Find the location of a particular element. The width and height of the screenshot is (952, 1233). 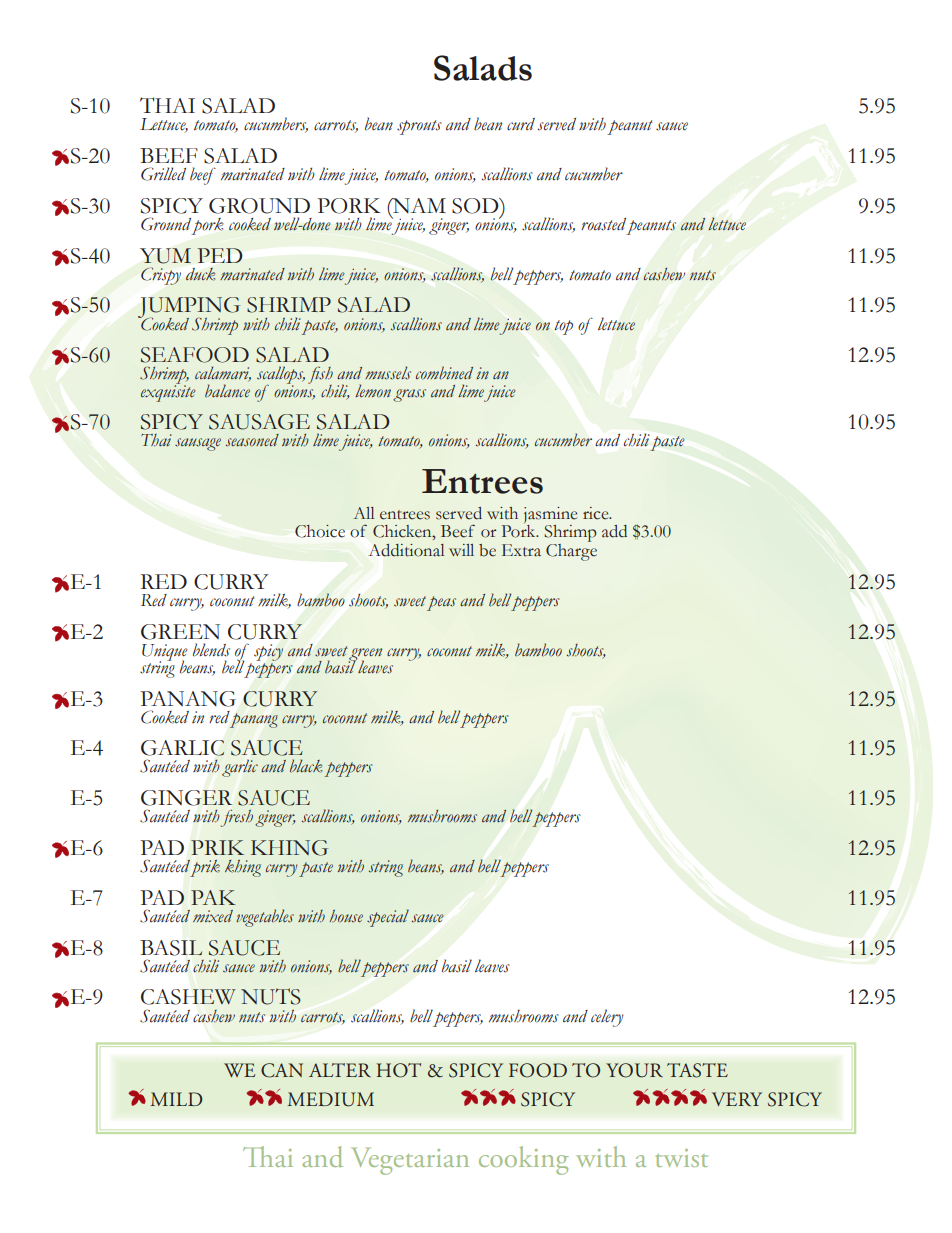

TASTE is located at coordinates (697, 1070).
